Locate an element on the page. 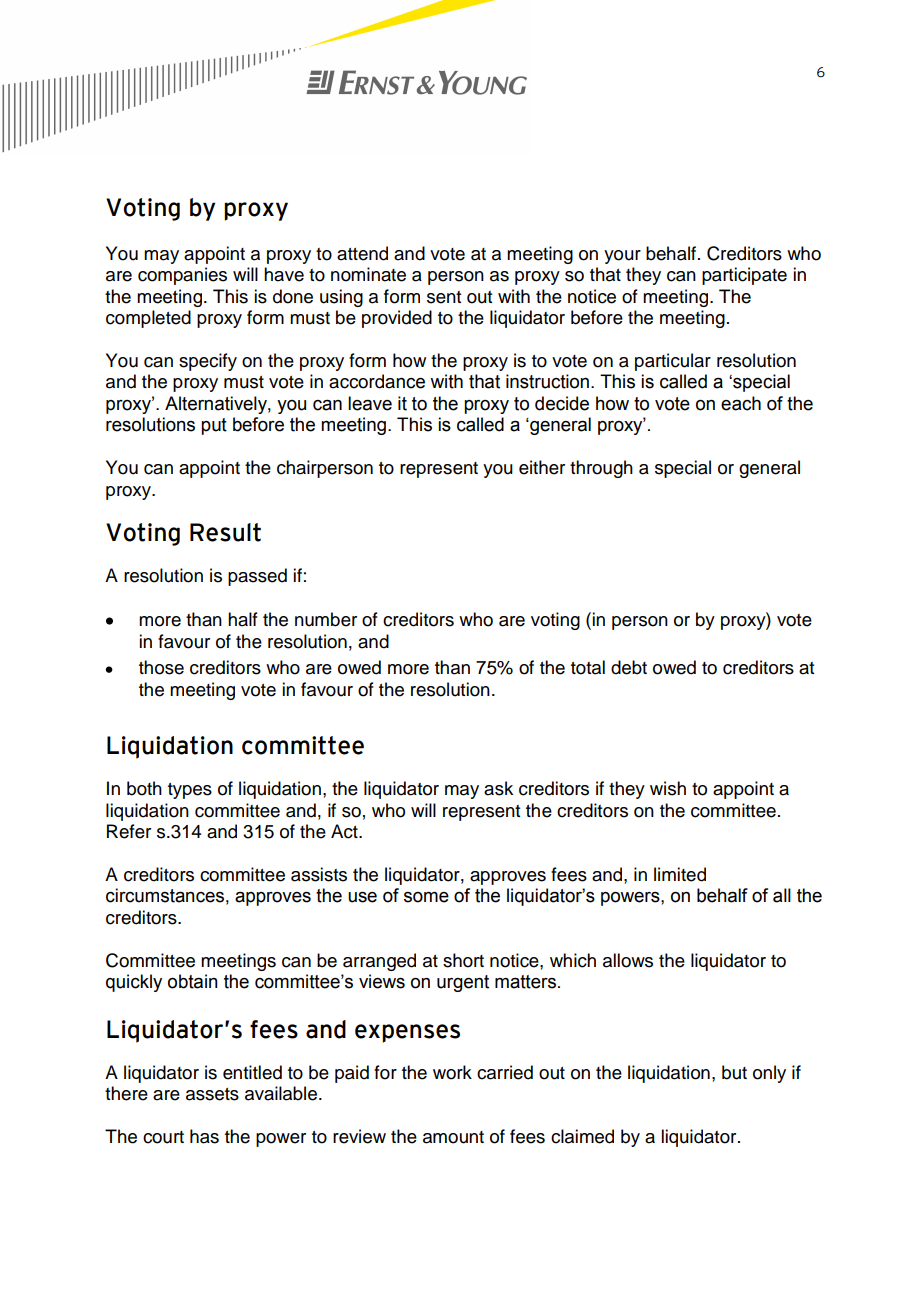  ask is located at coordinates (498, 788).
